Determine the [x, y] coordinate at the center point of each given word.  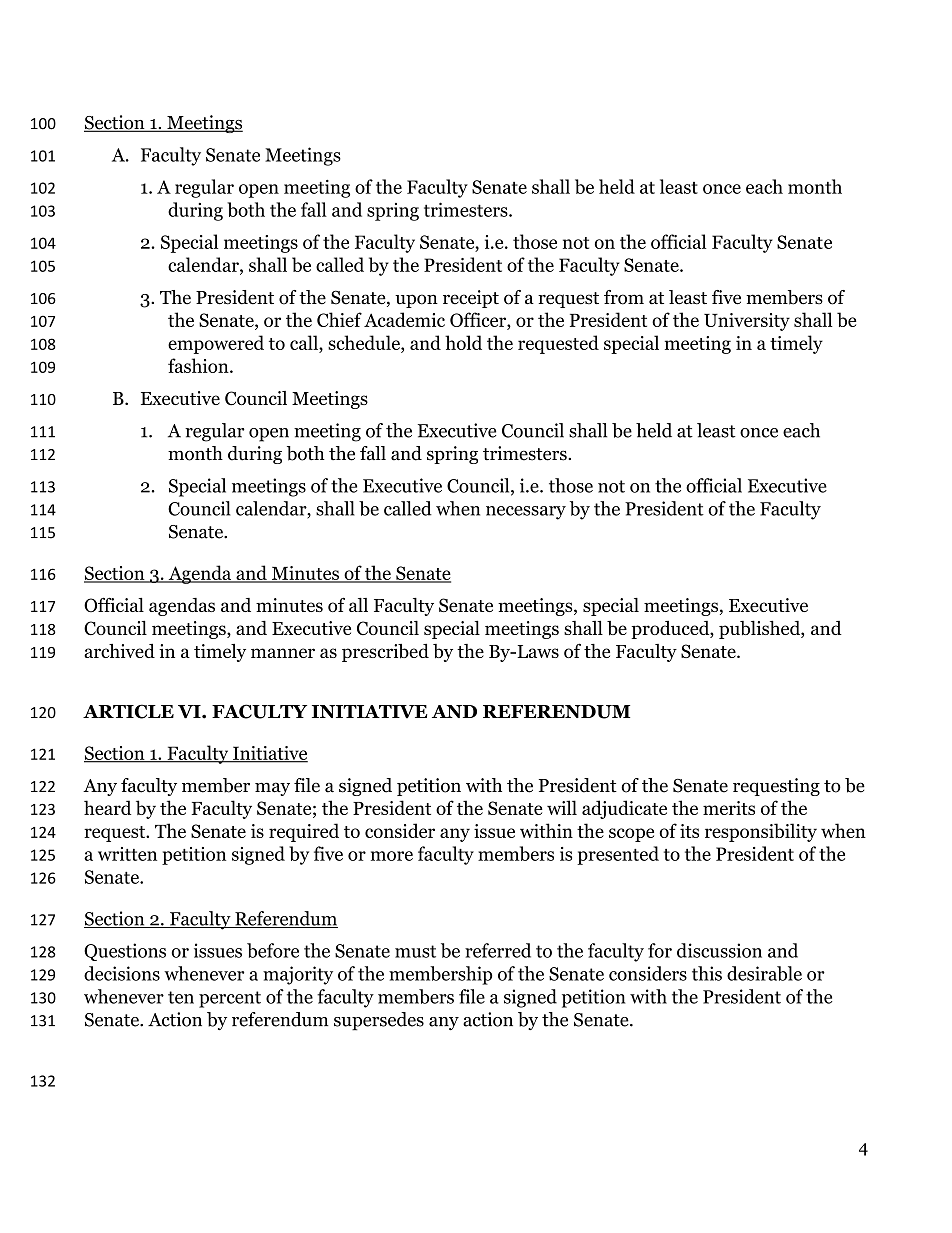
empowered [216, 344]
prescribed [385, 652]
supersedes [379, 1021]
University [747, 322]
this [707, 973]
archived [119, 650]
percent [230, 999]
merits [729, 808]
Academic [404, 319]
